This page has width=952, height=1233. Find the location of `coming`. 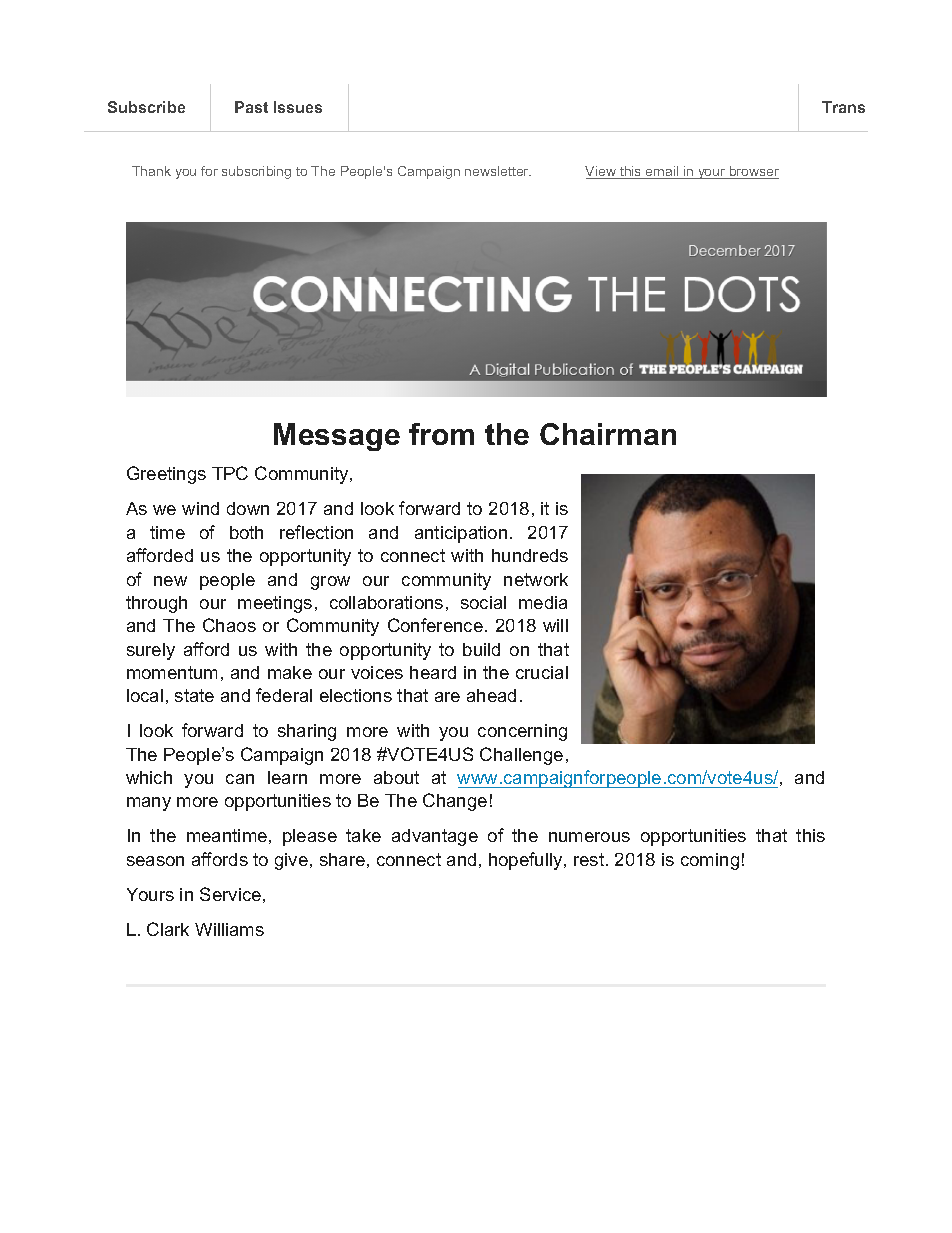

coming is located at coordinates (710, 861).
